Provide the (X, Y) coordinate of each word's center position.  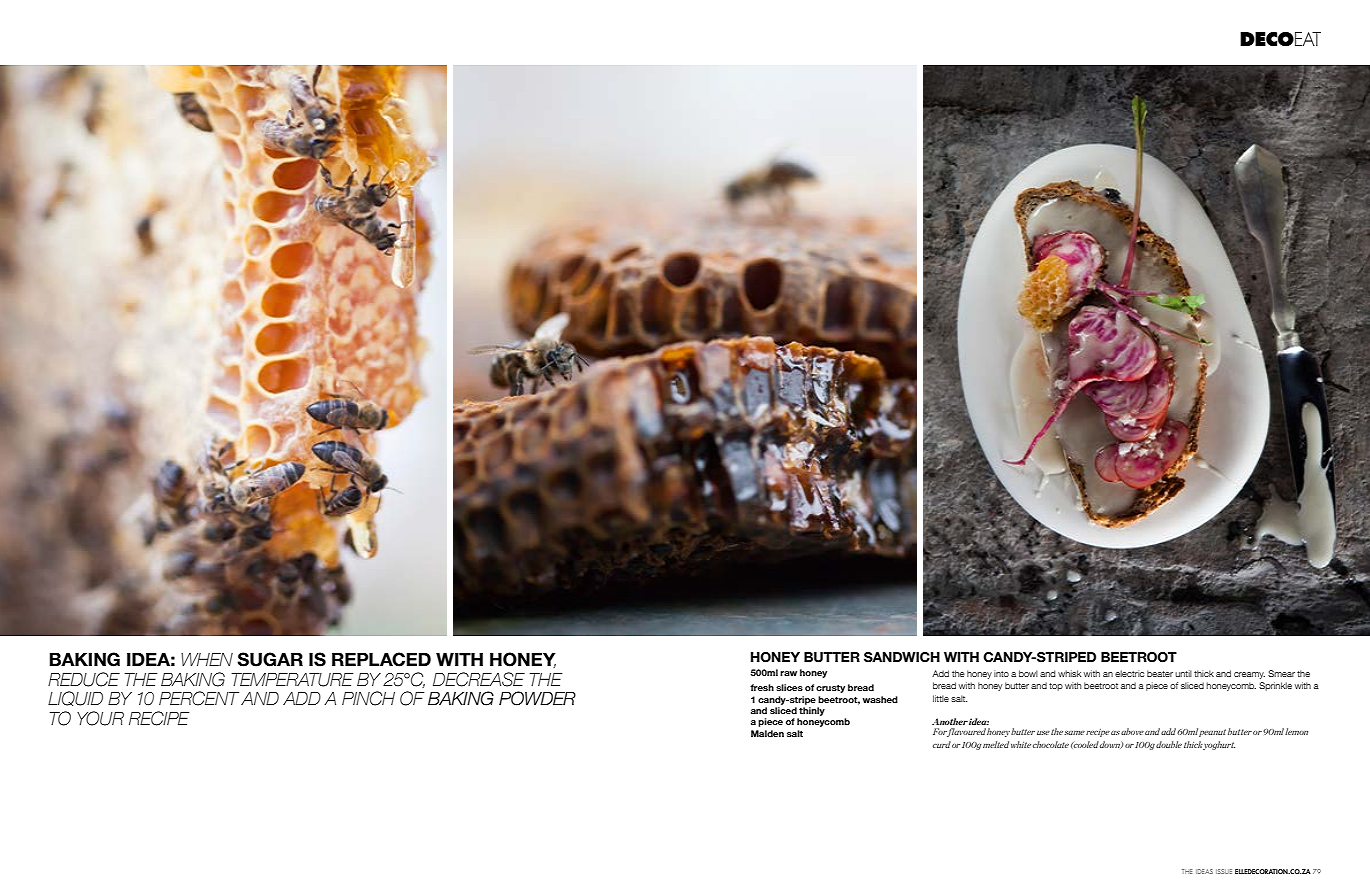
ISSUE (1224, 871)
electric (1129, 673)
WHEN (207, 659)
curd (942, 744)
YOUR (100, 718)
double (1169, 744)
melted (996, 744)
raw (788, 673)
